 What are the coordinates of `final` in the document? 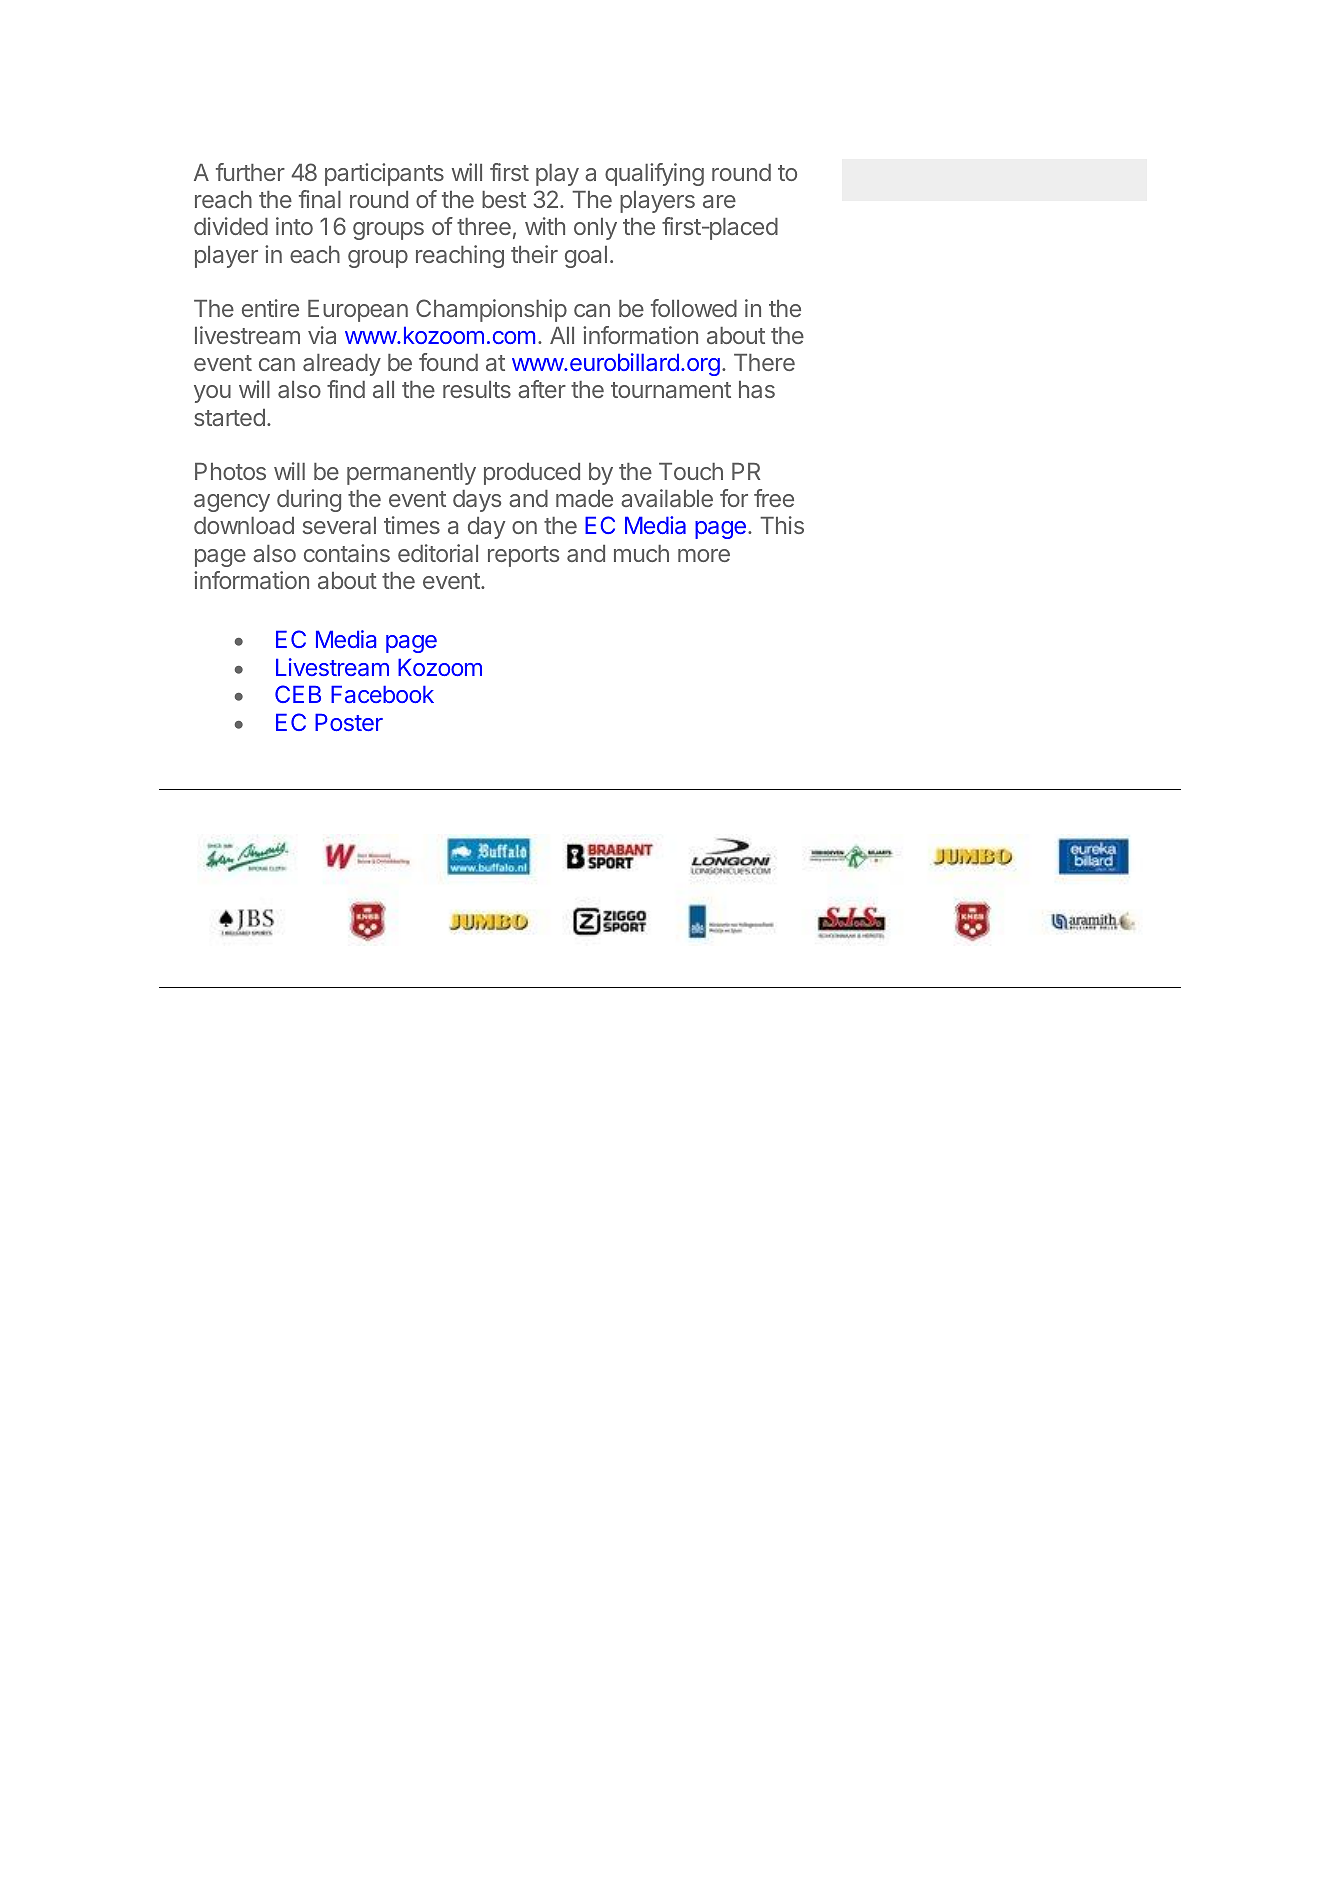 It's located at (320, 199).
